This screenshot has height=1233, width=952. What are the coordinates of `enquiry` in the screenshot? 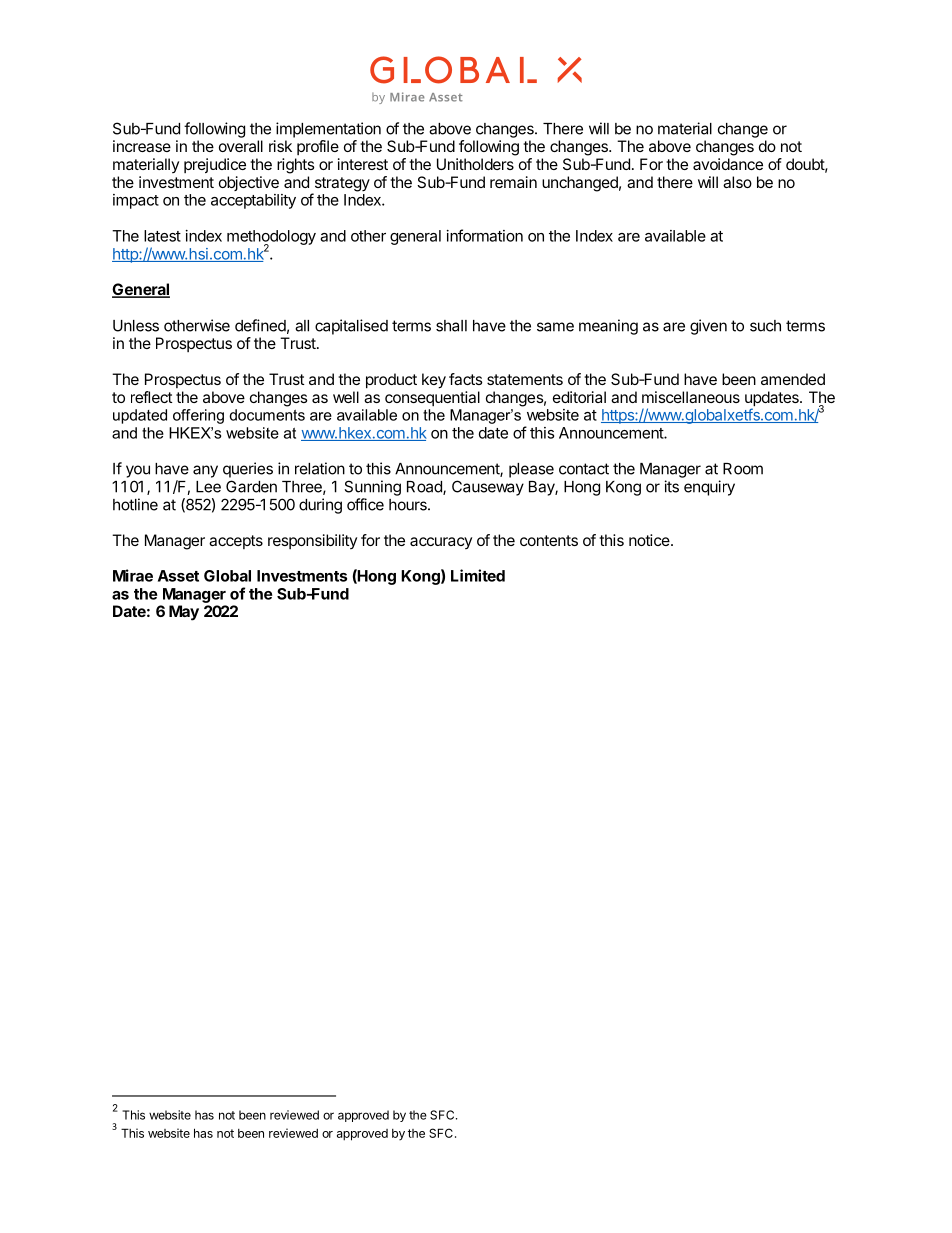 It's located at (709, 488).
